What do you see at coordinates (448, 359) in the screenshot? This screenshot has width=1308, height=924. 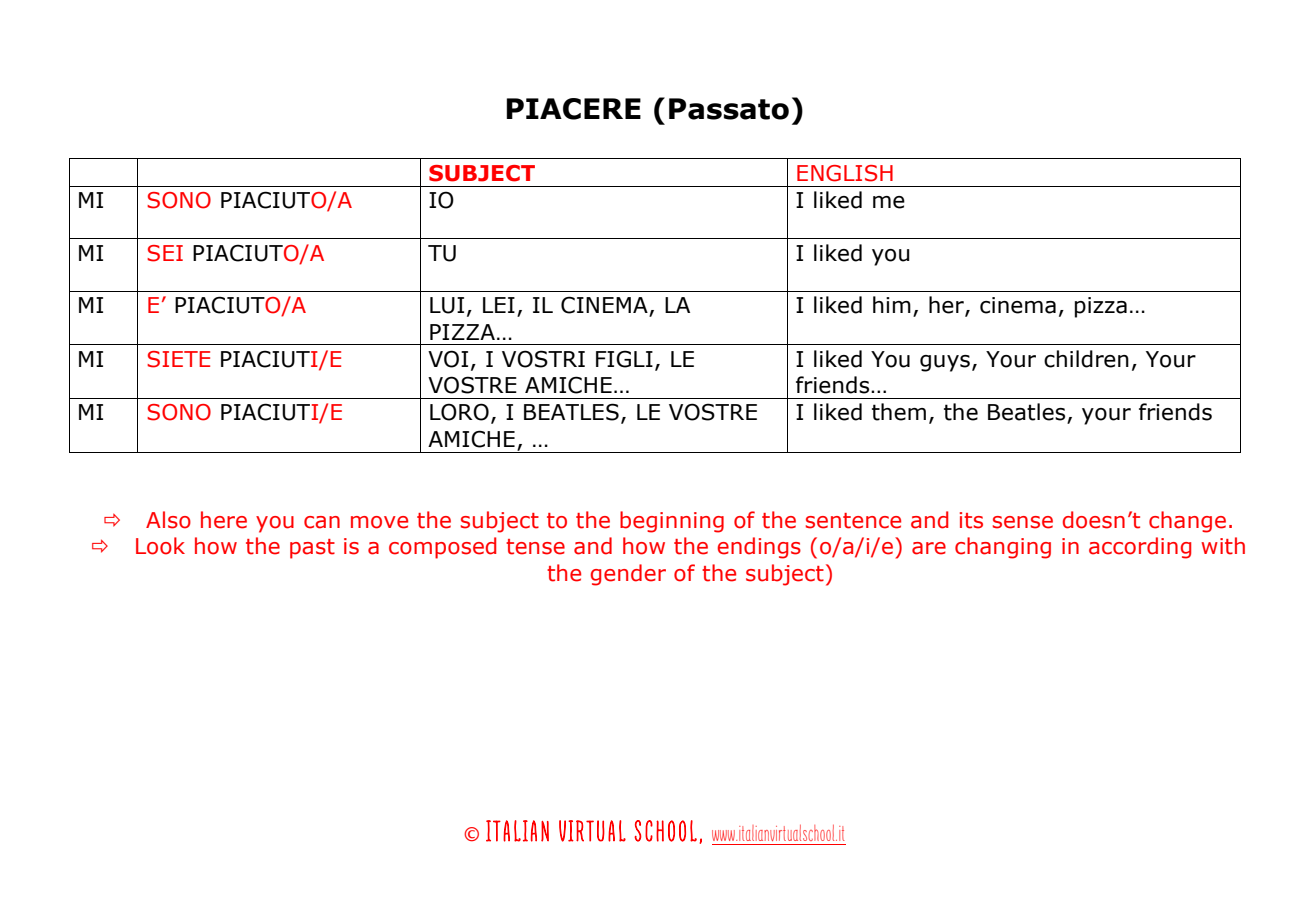 I see `VOI` at bounding box center [448, 359].
